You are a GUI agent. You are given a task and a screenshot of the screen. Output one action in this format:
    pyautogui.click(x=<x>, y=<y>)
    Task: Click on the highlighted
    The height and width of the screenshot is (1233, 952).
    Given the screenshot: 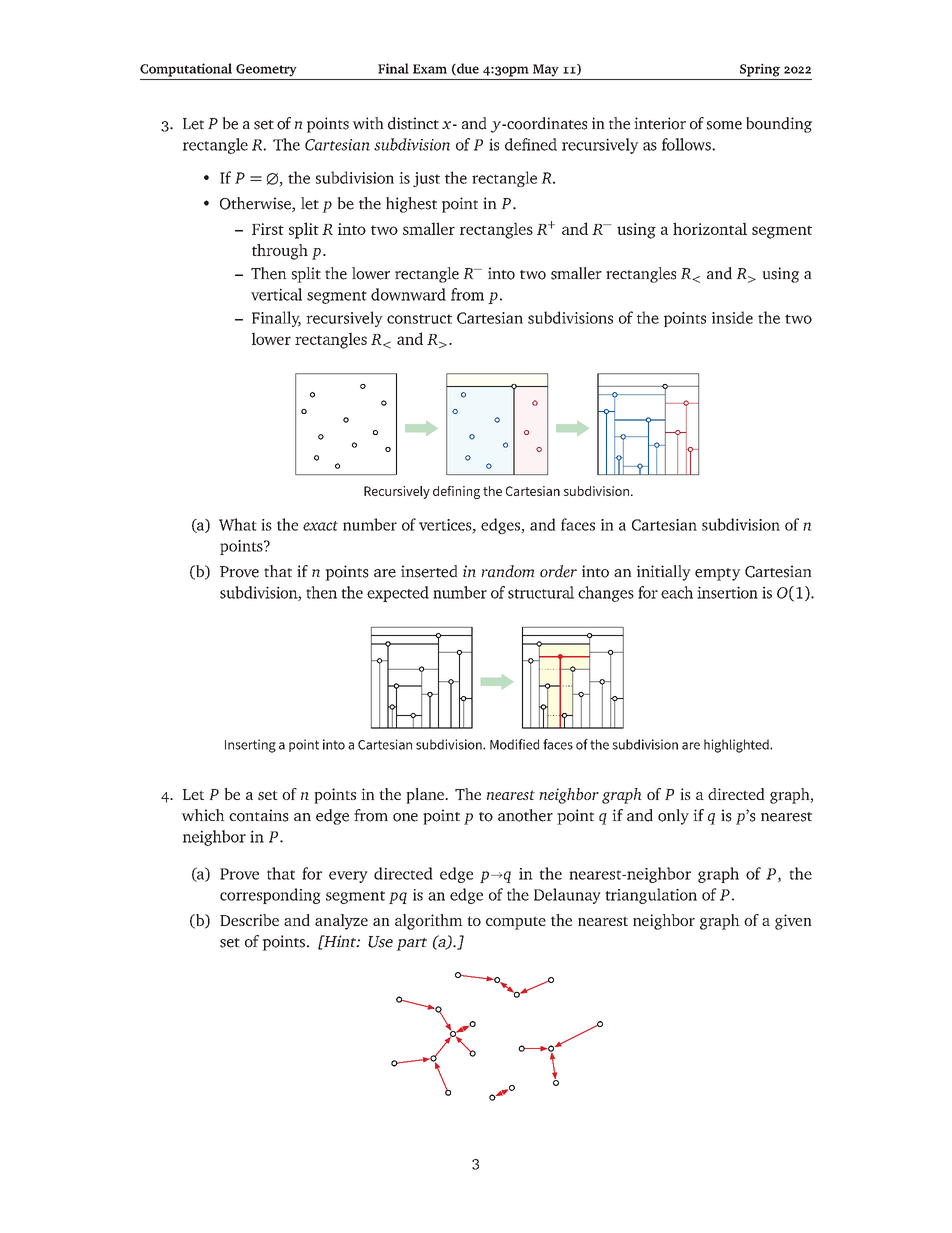 What is the action you would take?
    pyautogui.click(x=737, y=746)
